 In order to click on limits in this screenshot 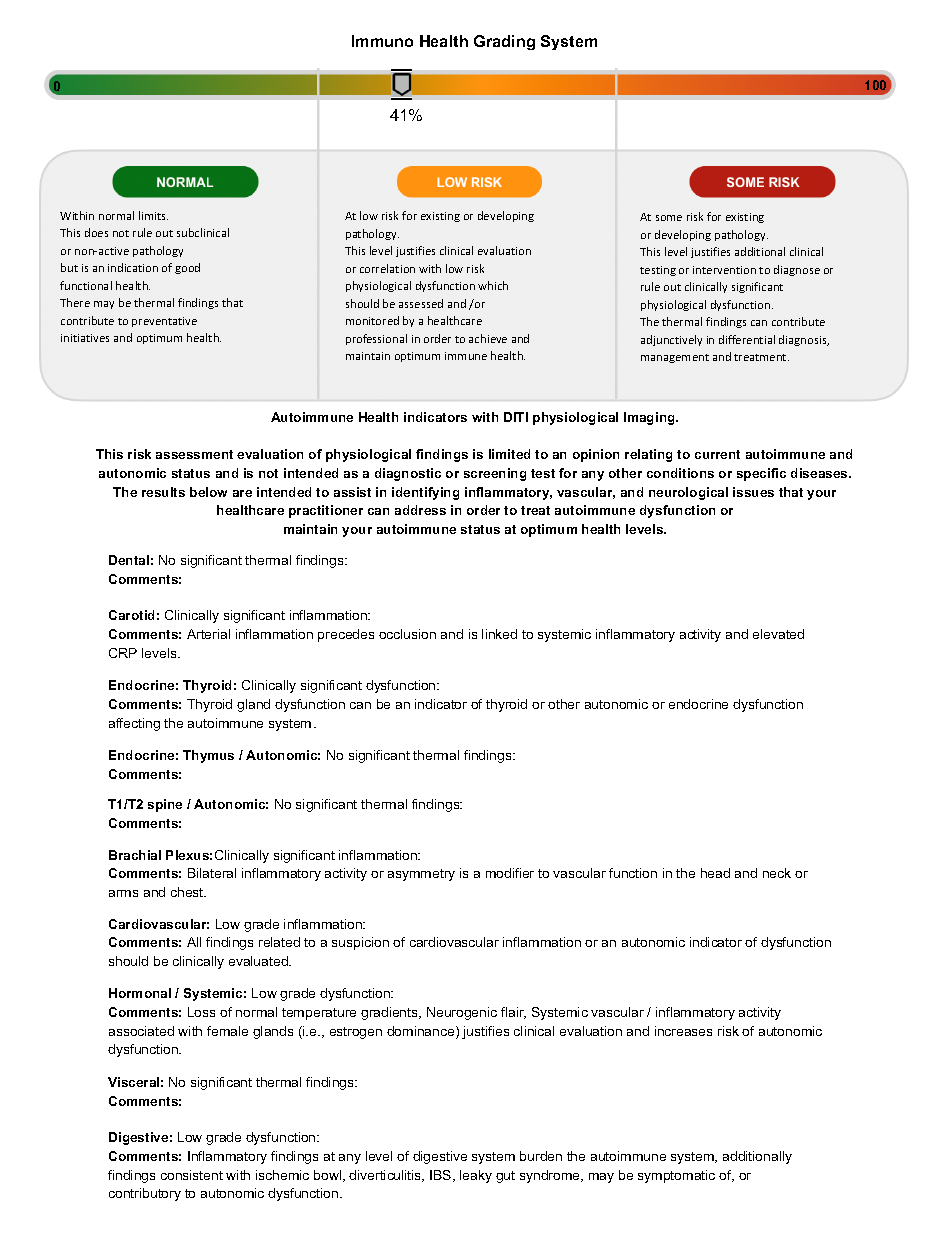, I will do `click(153, 215)`.
